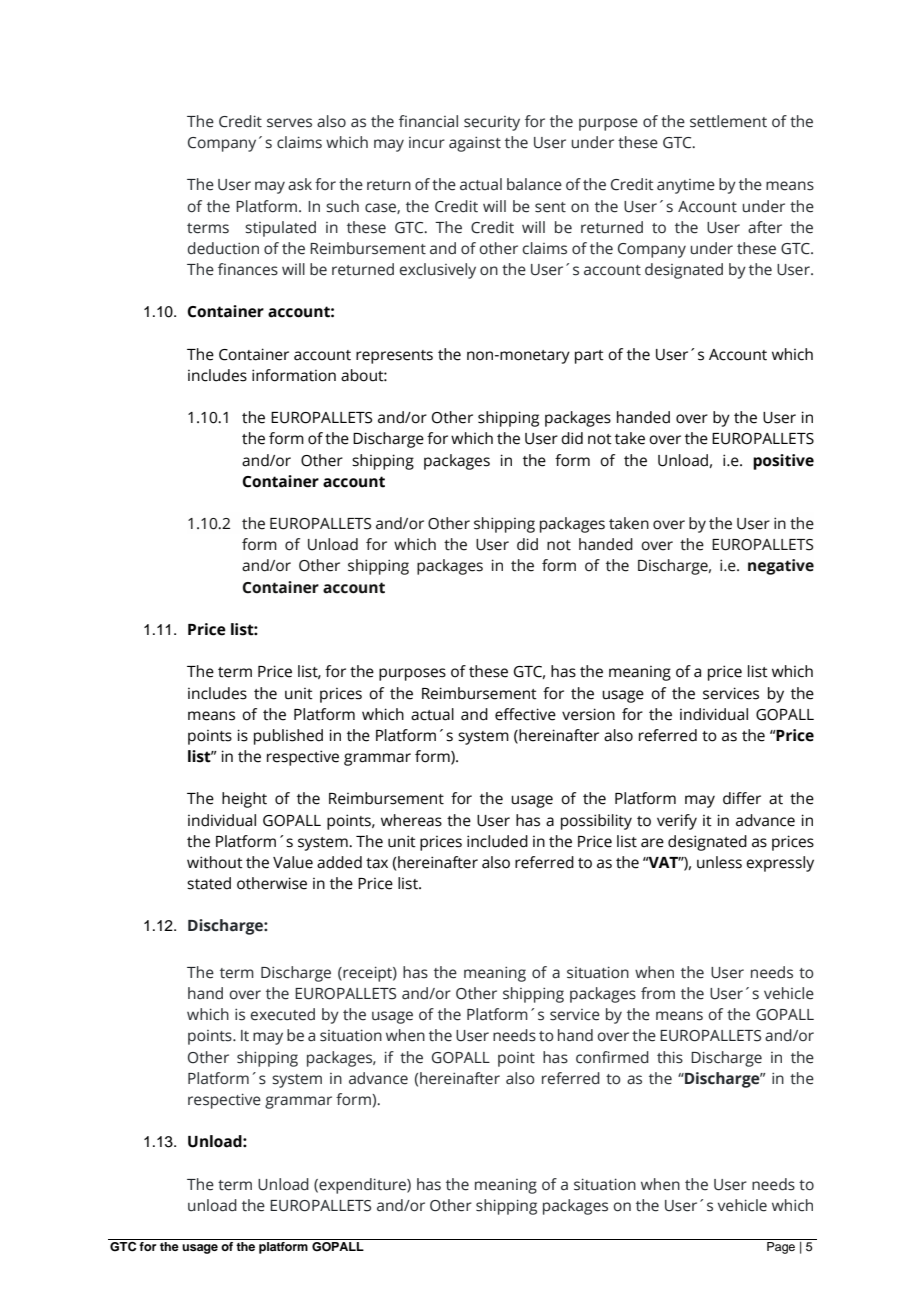 The height and width of the image is (1309, 924). Describe the element at coordinates (525, 714) in the image. I see `effective` at that location.
